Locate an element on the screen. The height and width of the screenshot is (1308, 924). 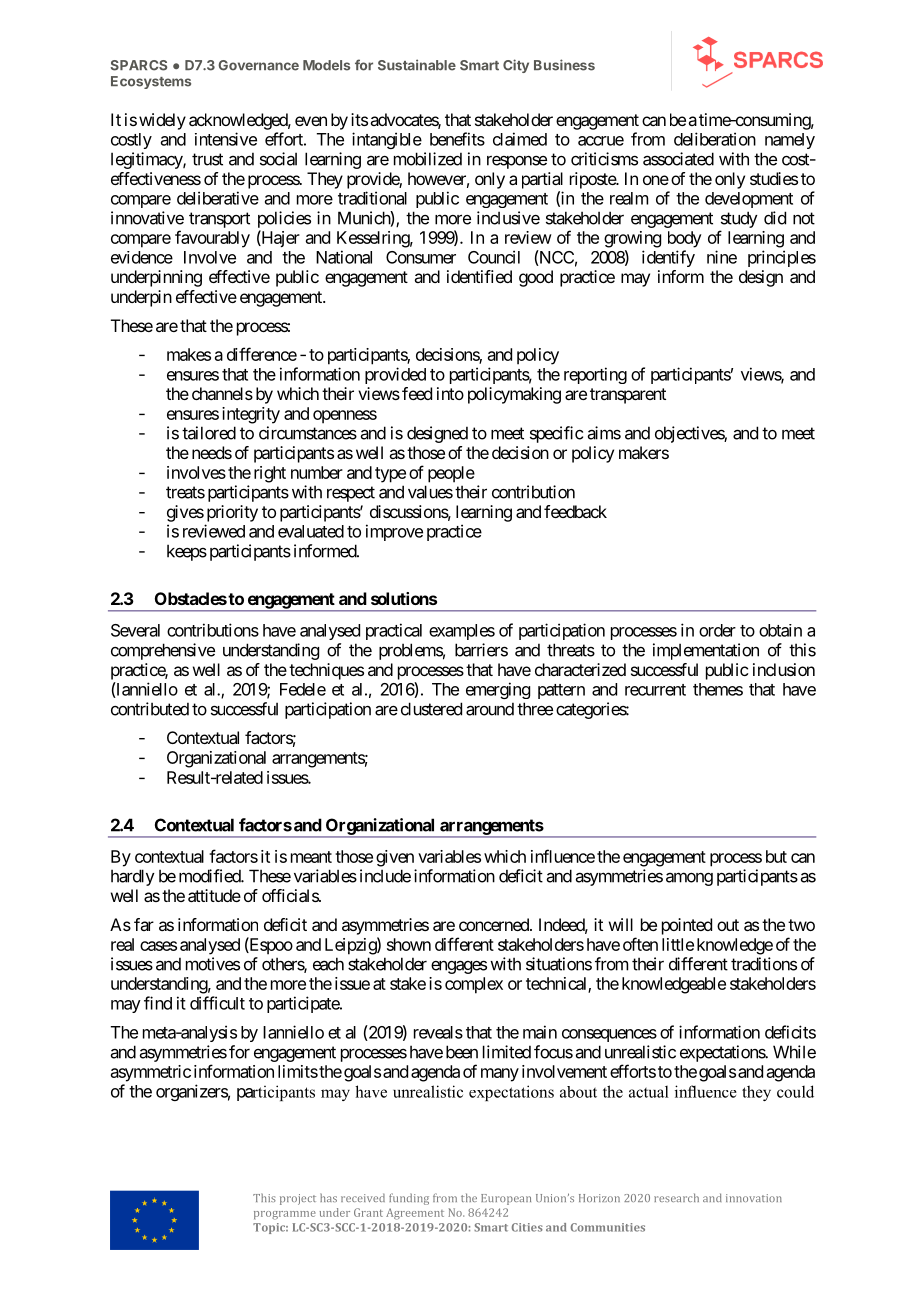
deliberation is located at coordinates (715, 139).
